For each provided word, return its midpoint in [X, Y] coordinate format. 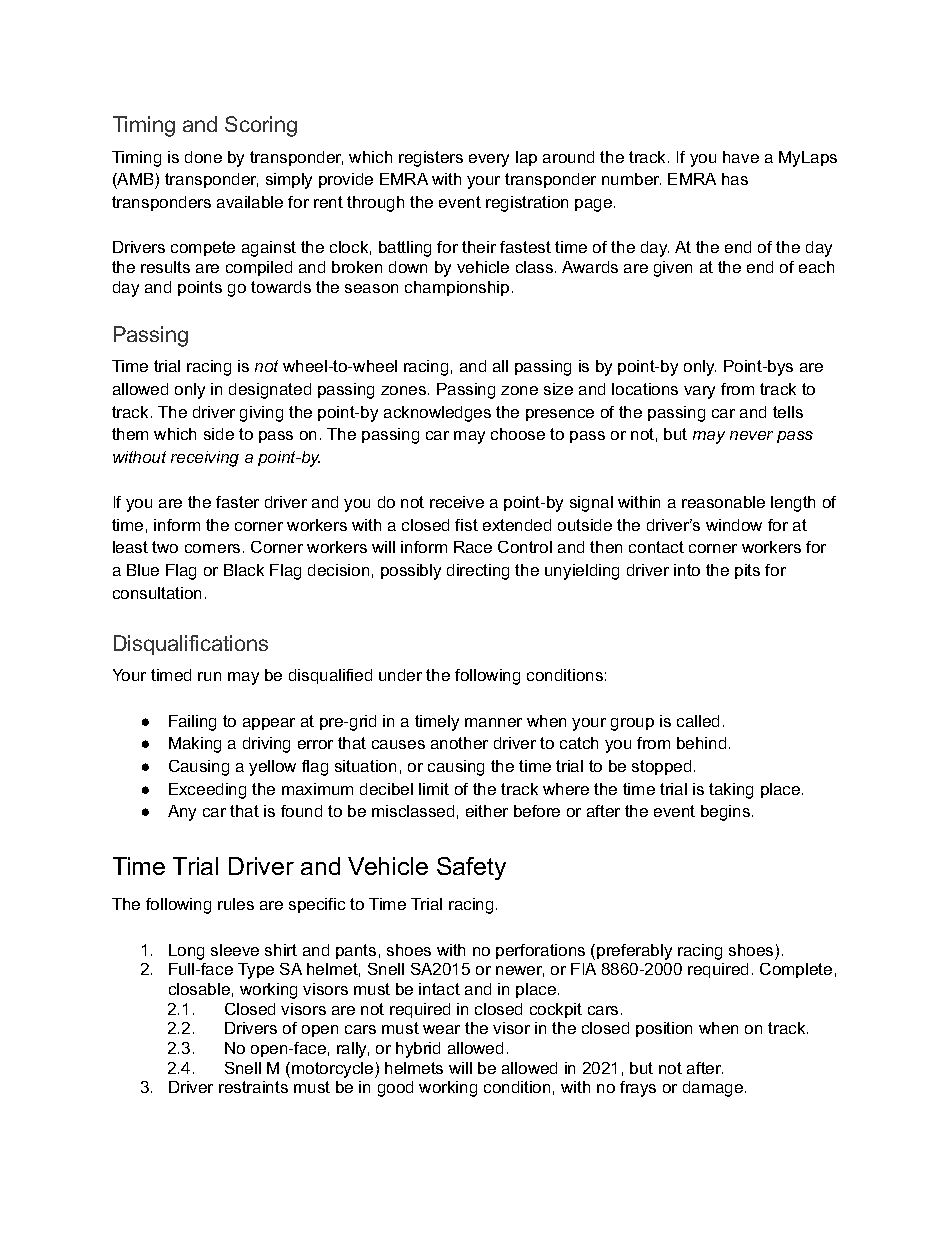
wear [441, 1029]
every [489, 160]
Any [182, 813]
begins [725, 813]
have [741, 157]
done [203, 157]
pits [747, 571]
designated [270, 391]
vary [699, 392]
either [487, 811]
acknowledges [437, 414]
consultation [157, 593]
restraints [253, 1087]
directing [478, 572]
